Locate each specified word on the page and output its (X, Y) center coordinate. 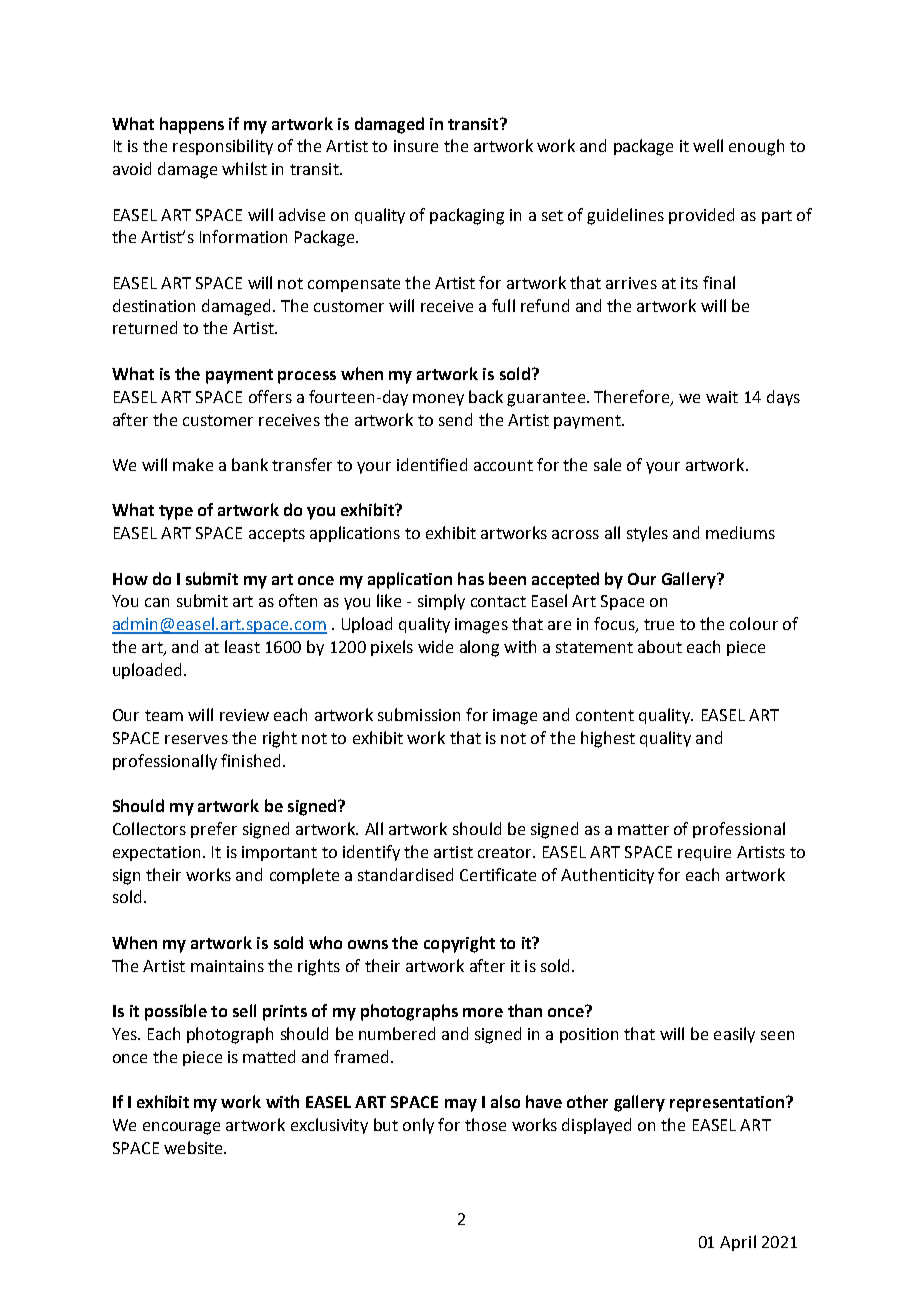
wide (435, 646)
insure (416, 146)
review (244, 715)
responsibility (223, 147)
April (738, 1243)
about (660, 646)
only (418, 1126)
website (194, 1147)
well (708, 145)
